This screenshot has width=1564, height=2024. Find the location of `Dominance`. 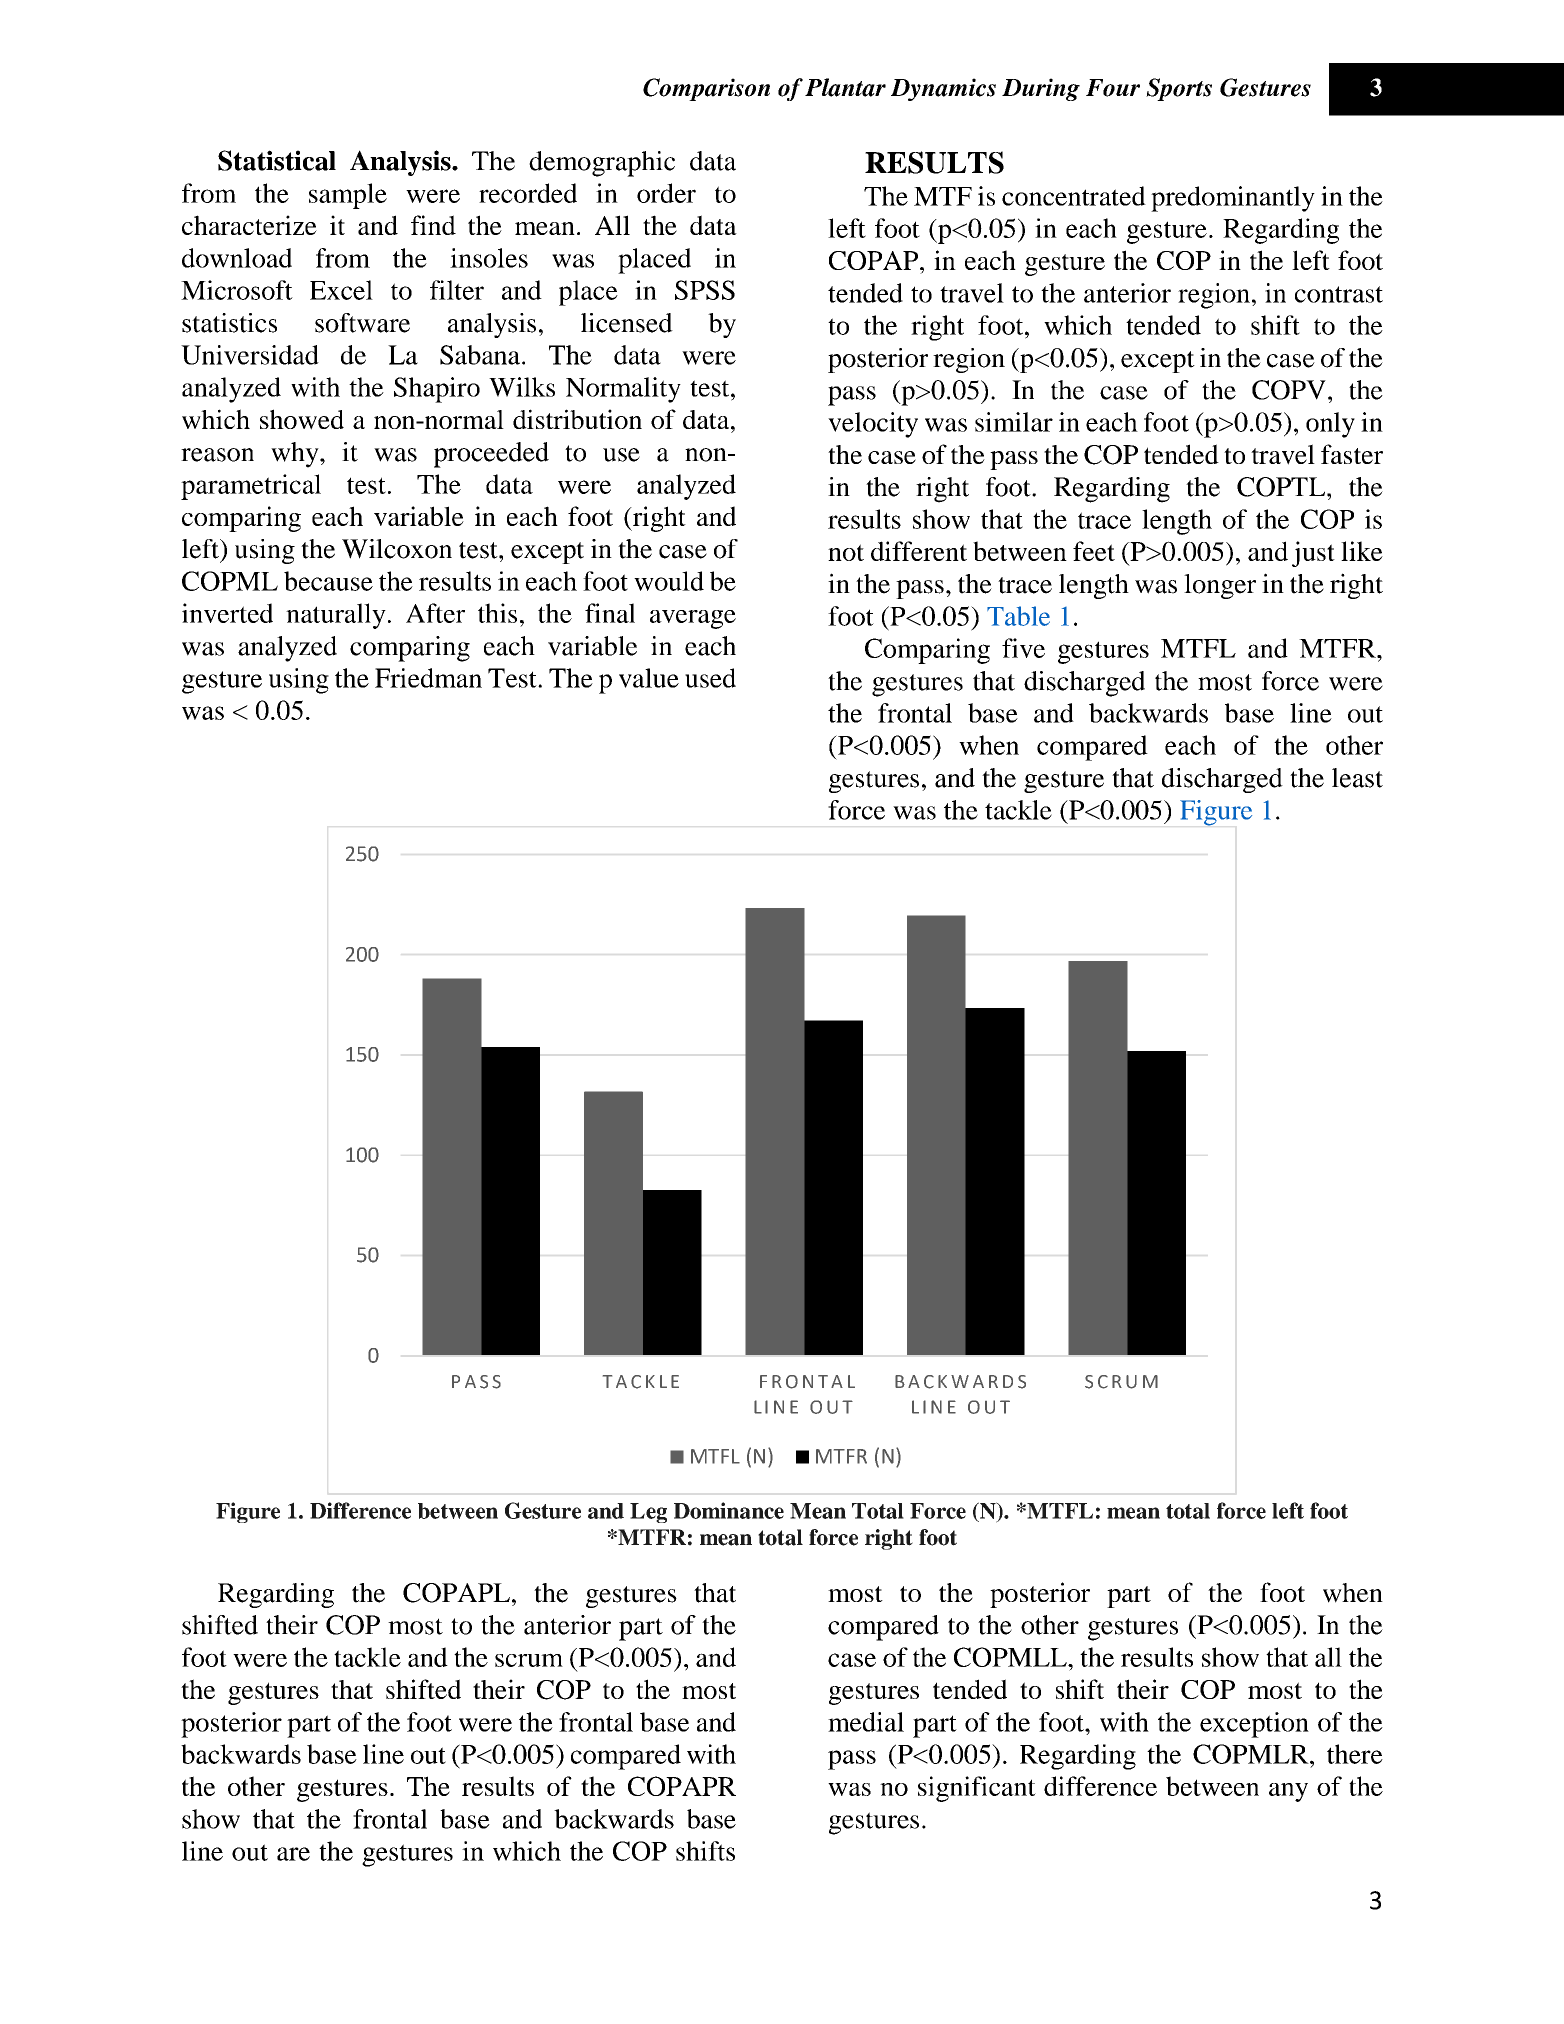

Dominance is located at coordinates (729, 1510).
